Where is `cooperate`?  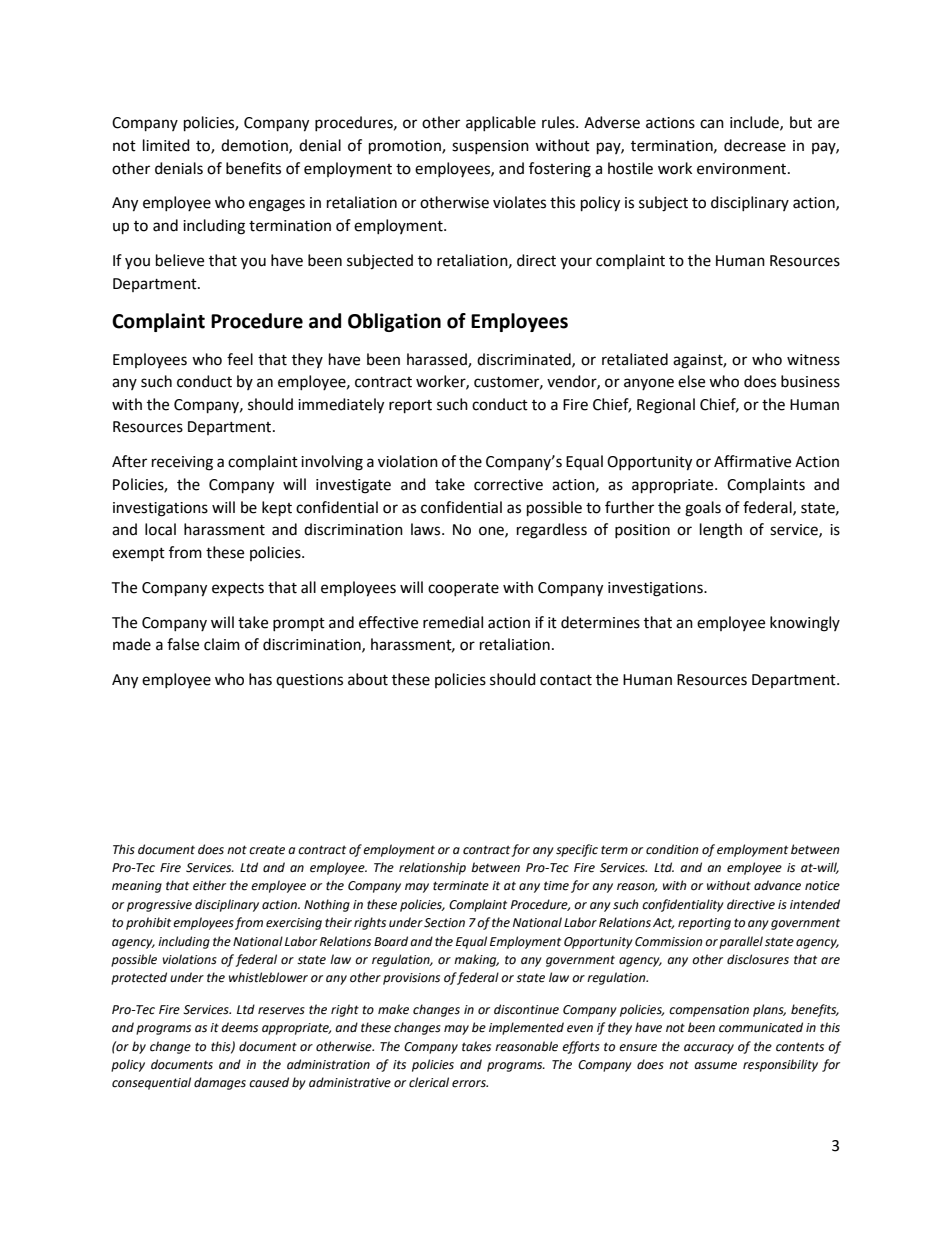 cooperate is located at coordinates (463, 589).
